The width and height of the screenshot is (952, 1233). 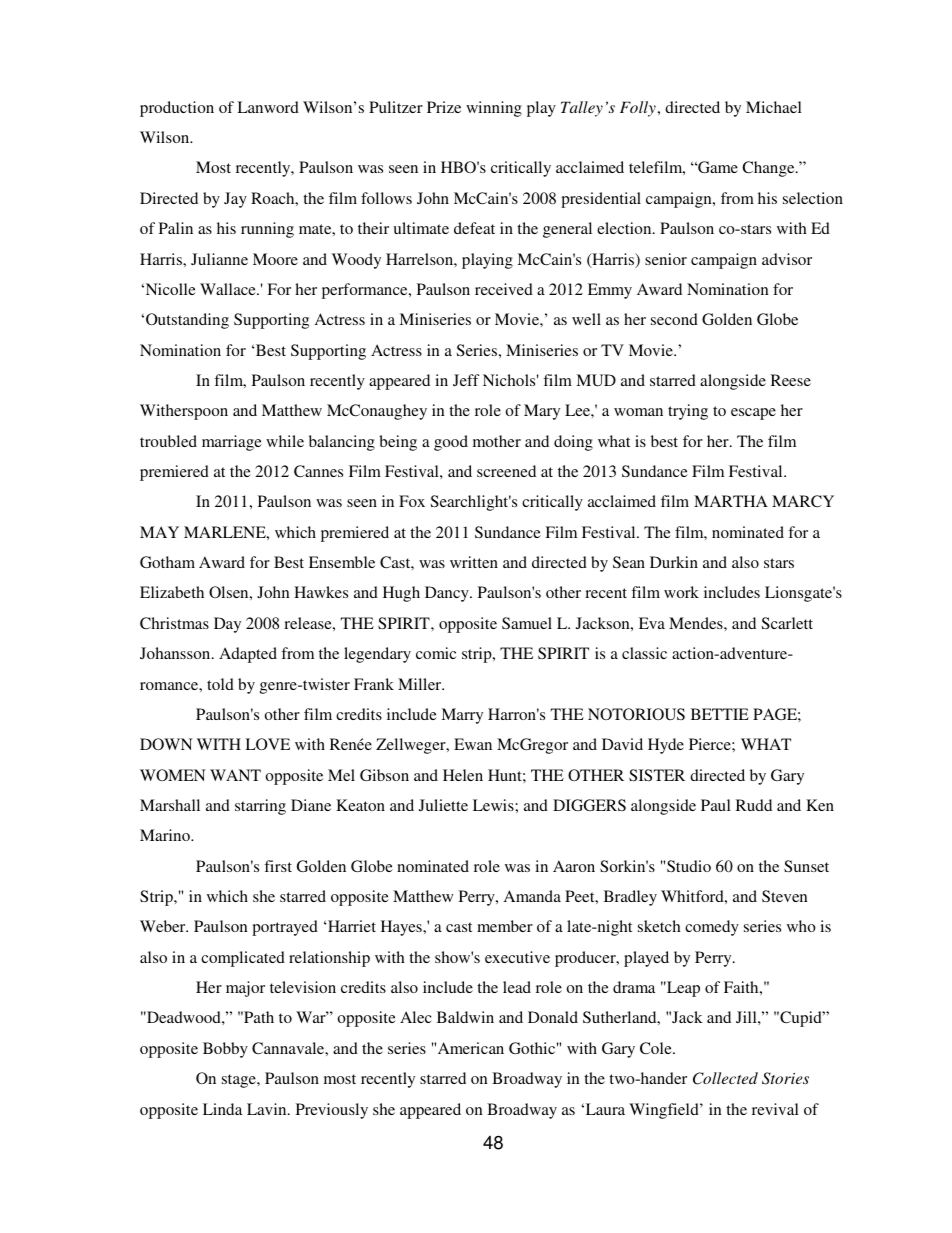 I want to click on Marry, so click(x=462, y=716).
